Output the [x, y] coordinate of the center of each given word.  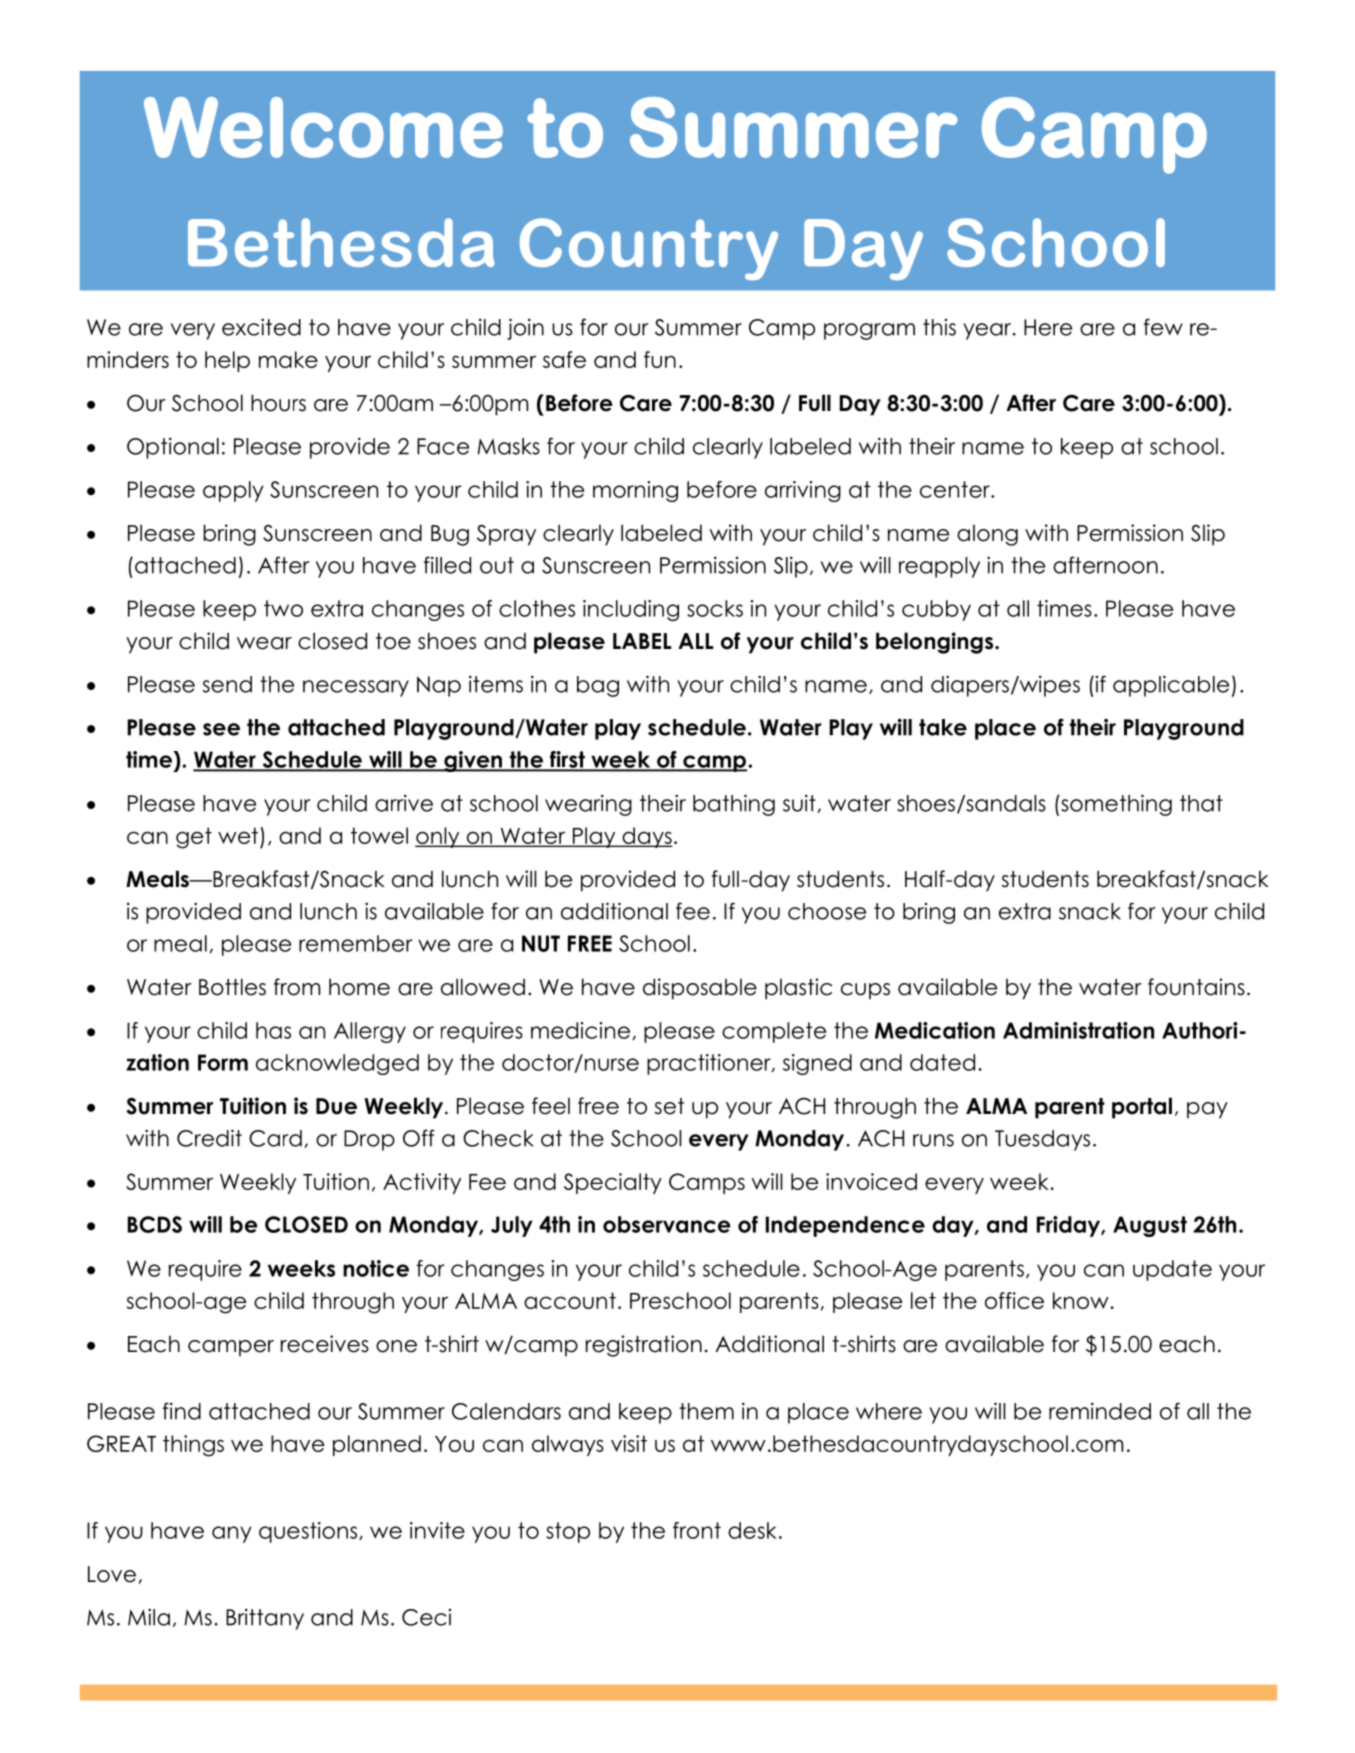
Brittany [265, 1619]
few [1163, 327]
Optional [173, 448]
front [697, 1530]
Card [275, 1138]
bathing [734, 805]
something [1115, 805]
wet [238, 835]
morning [635, 491]
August [1150, 1226]
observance [667, 1224]
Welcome [323, 127]
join [525, 329]
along [987, 535]
